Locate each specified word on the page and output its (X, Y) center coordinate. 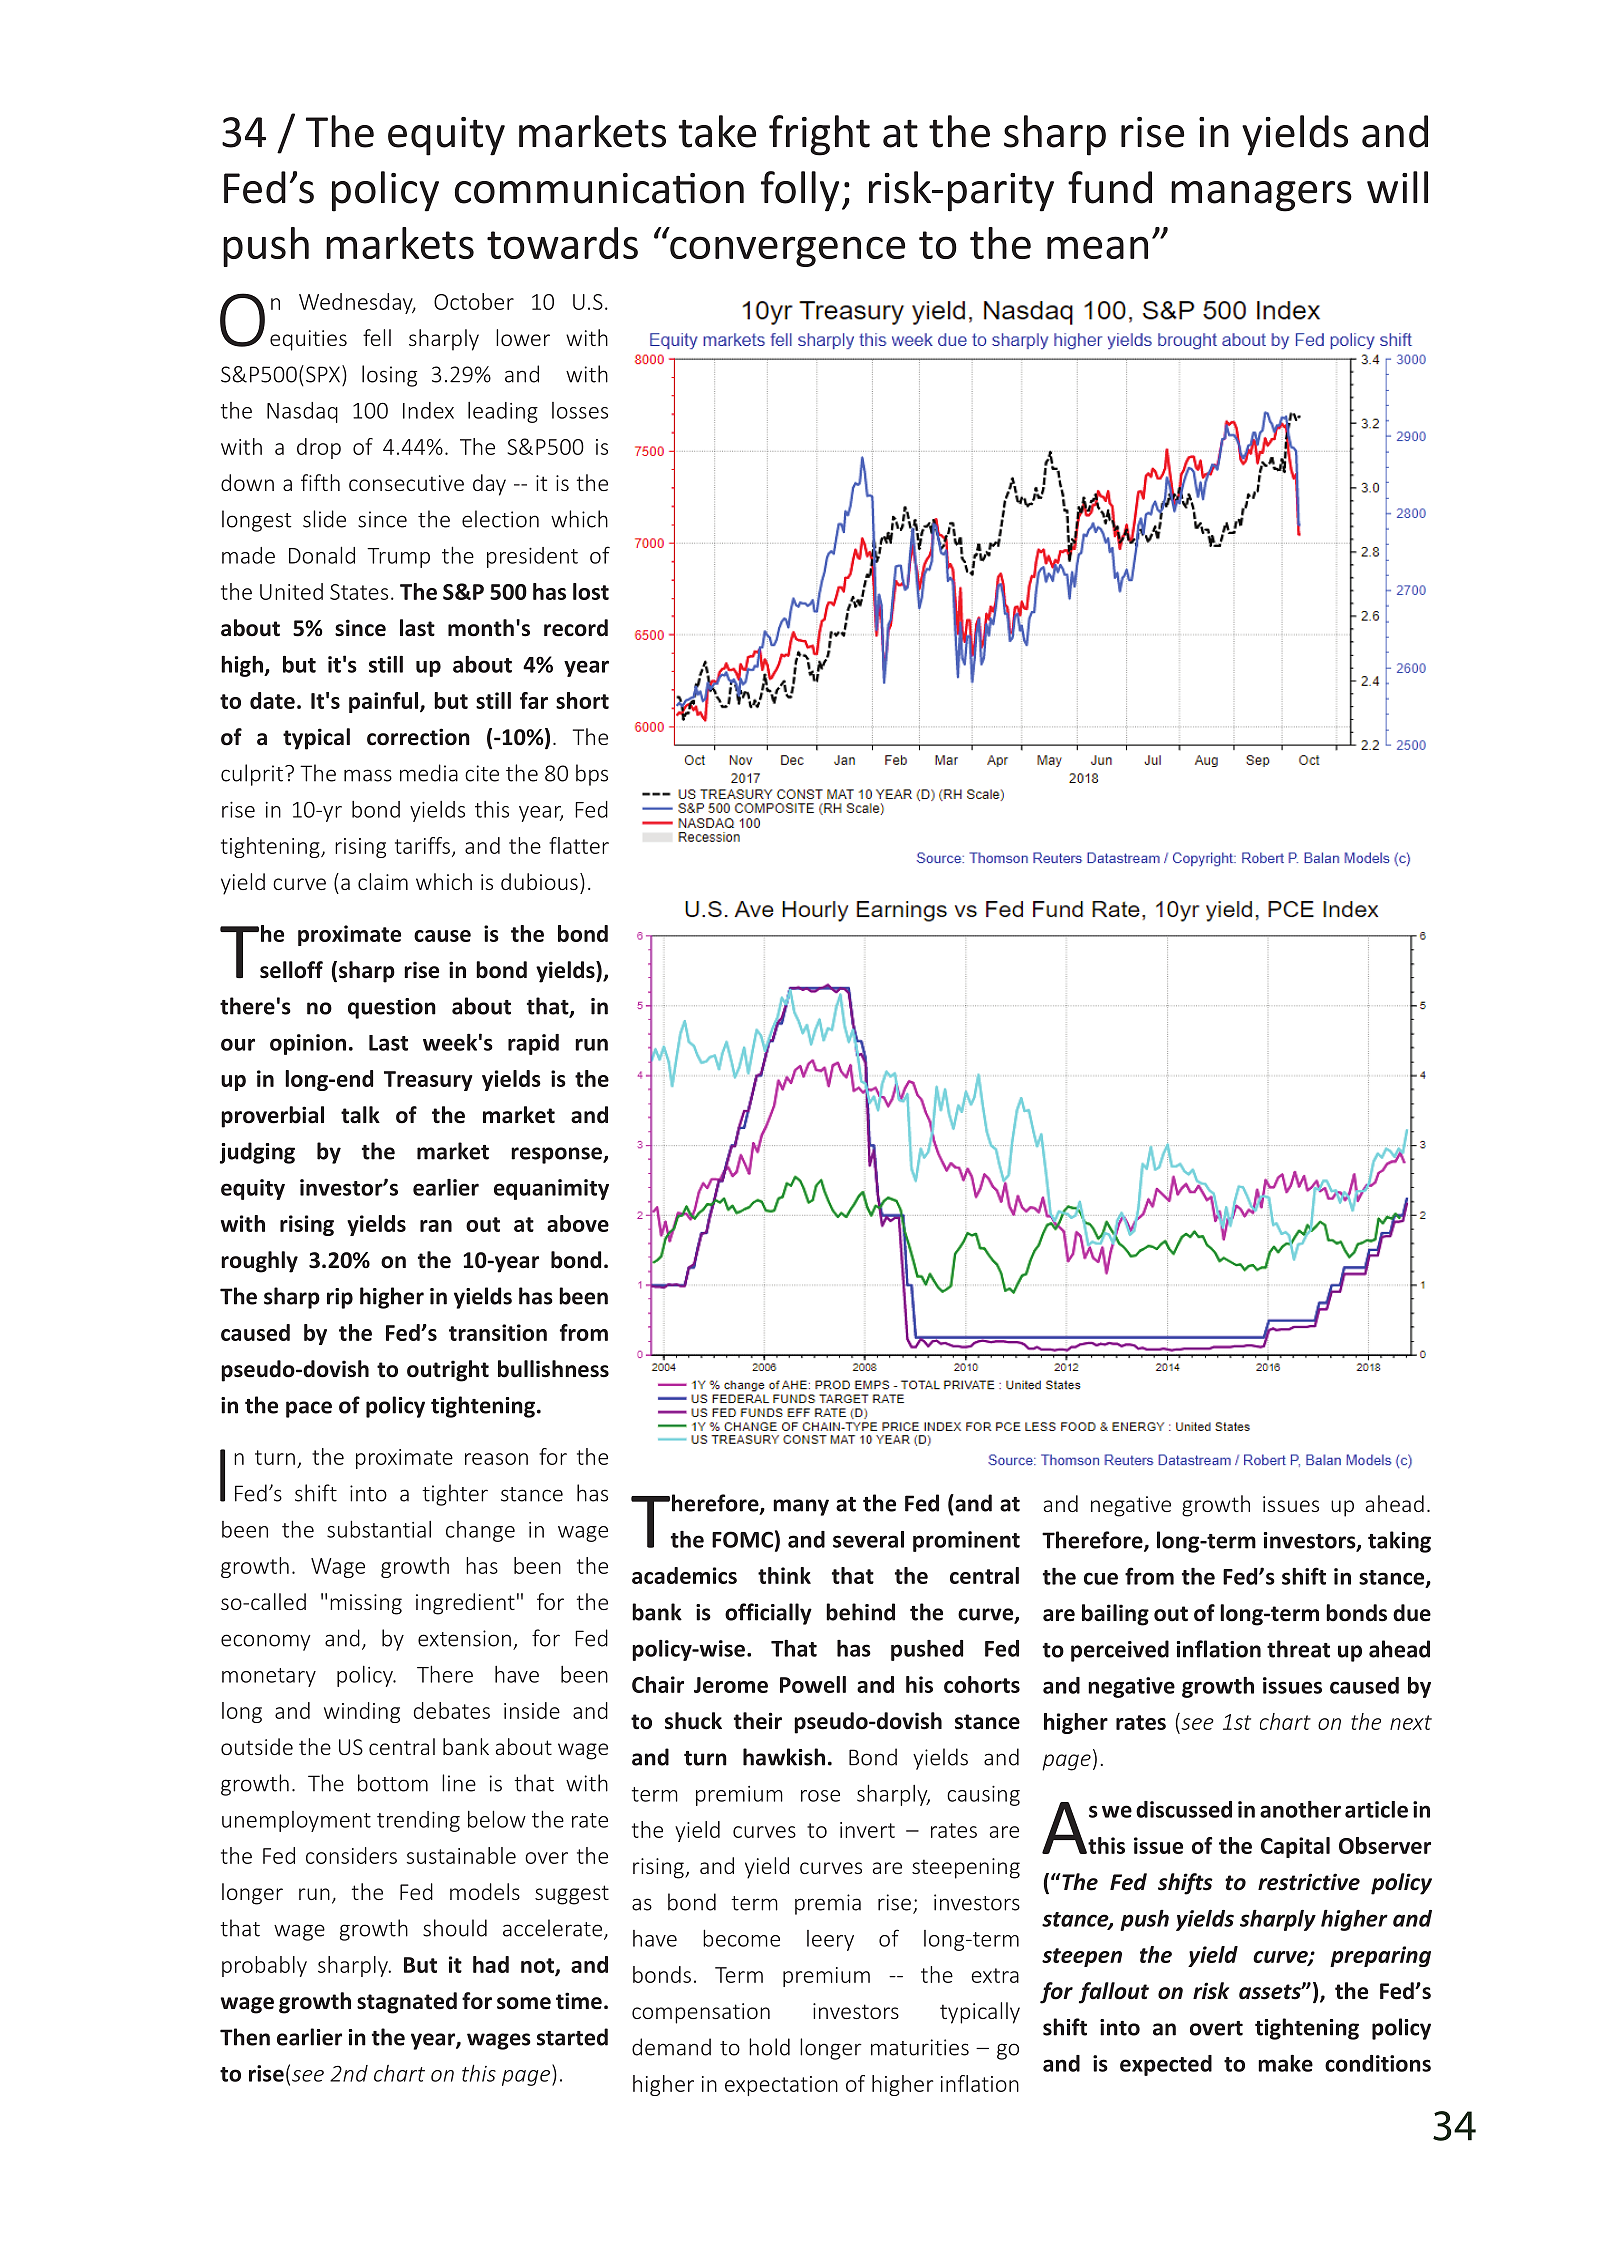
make (1285, 2063)
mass (368, 775)
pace (309, 1409)
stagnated (407, 2003)
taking (1399, 1542)
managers (1261, 196)
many (801, 1507)
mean (1097, 247)
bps (592, 775)
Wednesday (357, 303)
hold (769, 2047)
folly (800, 191)
